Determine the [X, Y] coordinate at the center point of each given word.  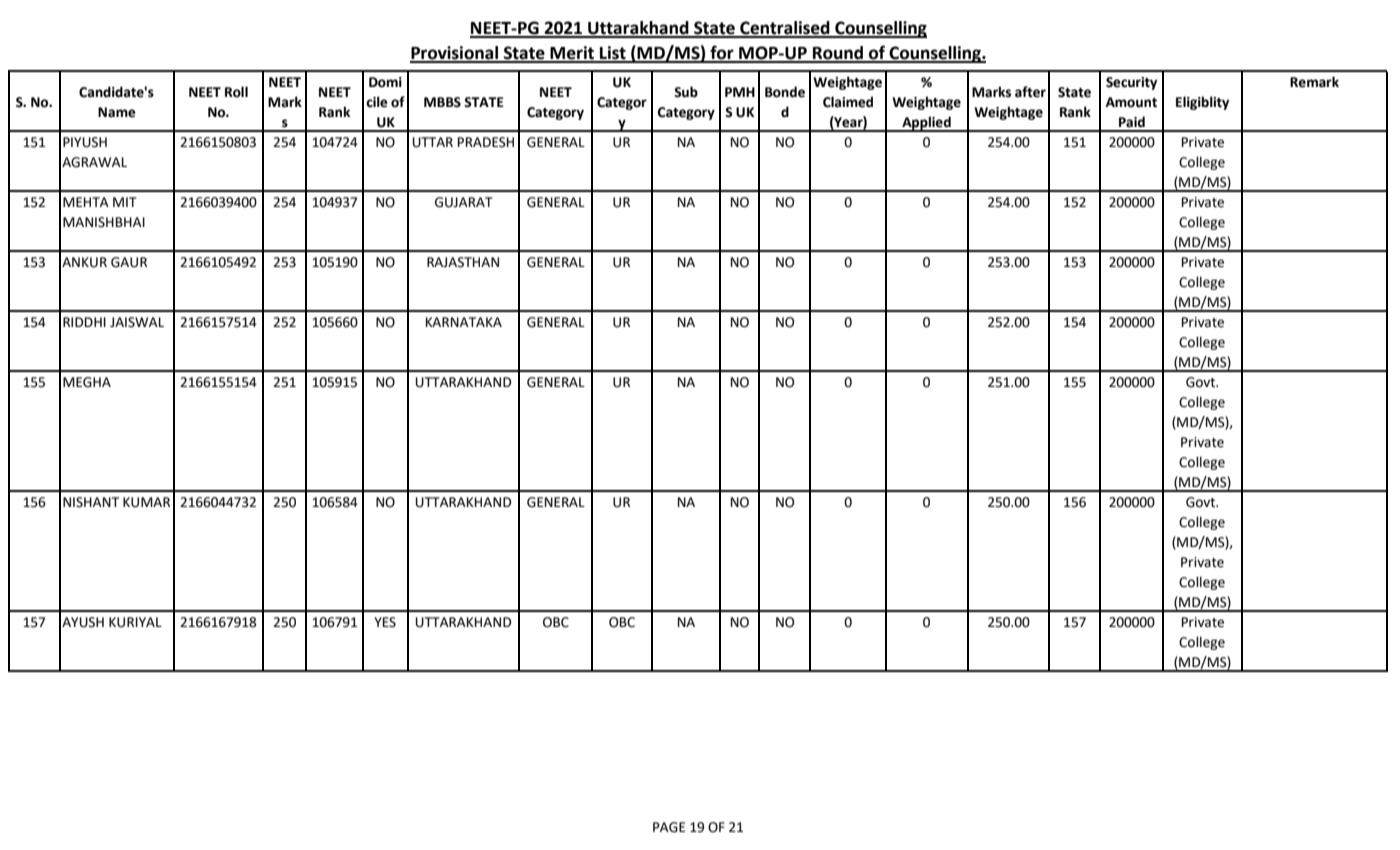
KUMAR [146, 502]
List [613, 54]
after [1030, 92]
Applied [926, 124]
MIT [125, 202]
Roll [236, 92]
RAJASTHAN [463, 262]
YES [385, 622]
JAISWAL [137, 322]
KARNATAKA [464, 322]
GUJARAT [464, 202]
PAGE [669, 827]
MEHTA [86, 202]
